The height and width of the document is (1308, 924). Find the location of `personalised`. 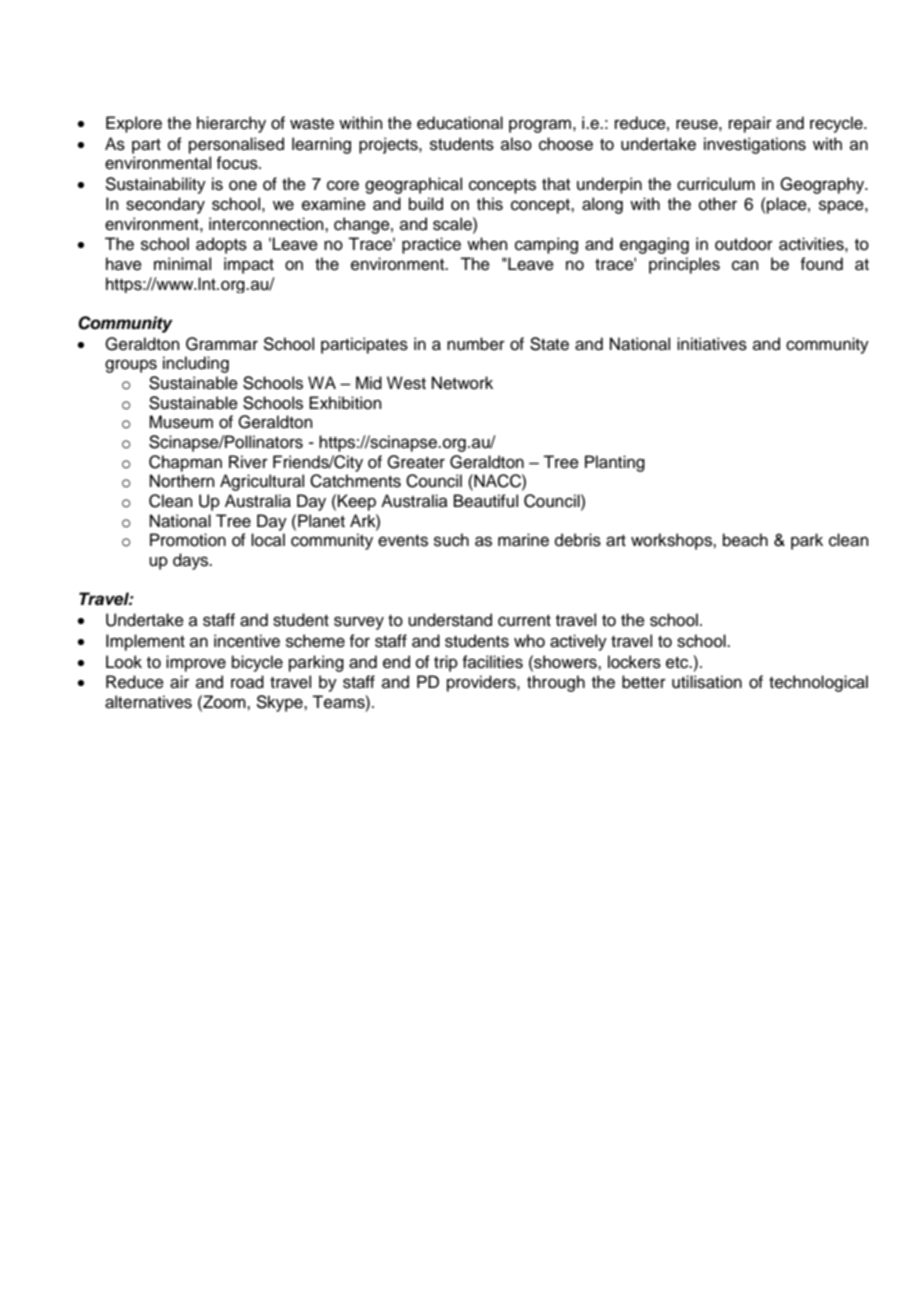

personalised is located at coordinates (236, 145).
